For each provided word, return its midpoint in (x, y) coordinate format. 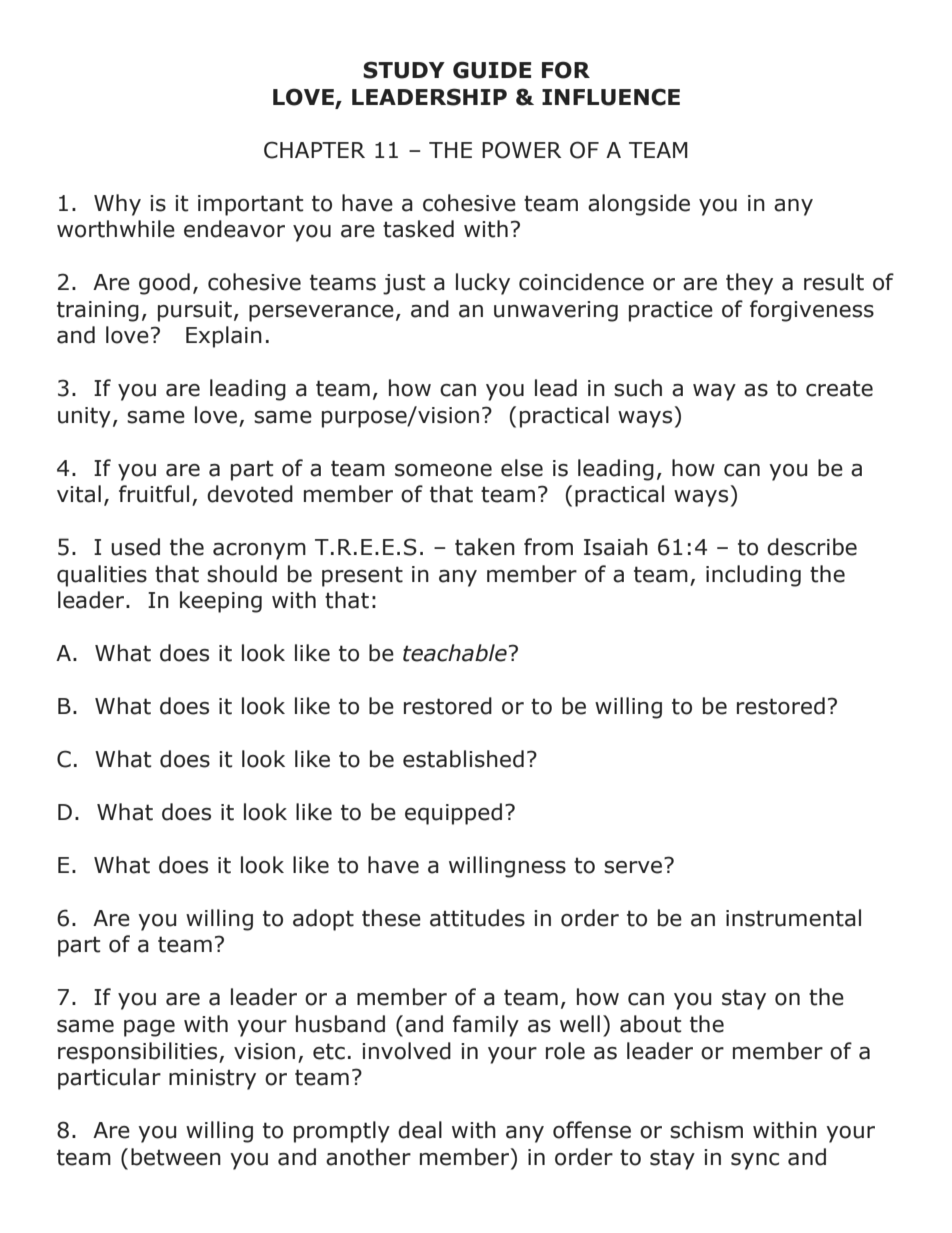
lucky (483, 284)
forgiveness (812, 311)
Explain (224, 337)
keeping (221, 602)
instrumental (793, 918)
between (176, 1157)
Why (117, 205)
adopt (323, 920)
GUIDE (492, 70)
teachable (455, 653)
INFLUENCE (611, 97)
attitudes (477, 918)
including (753, 576)
